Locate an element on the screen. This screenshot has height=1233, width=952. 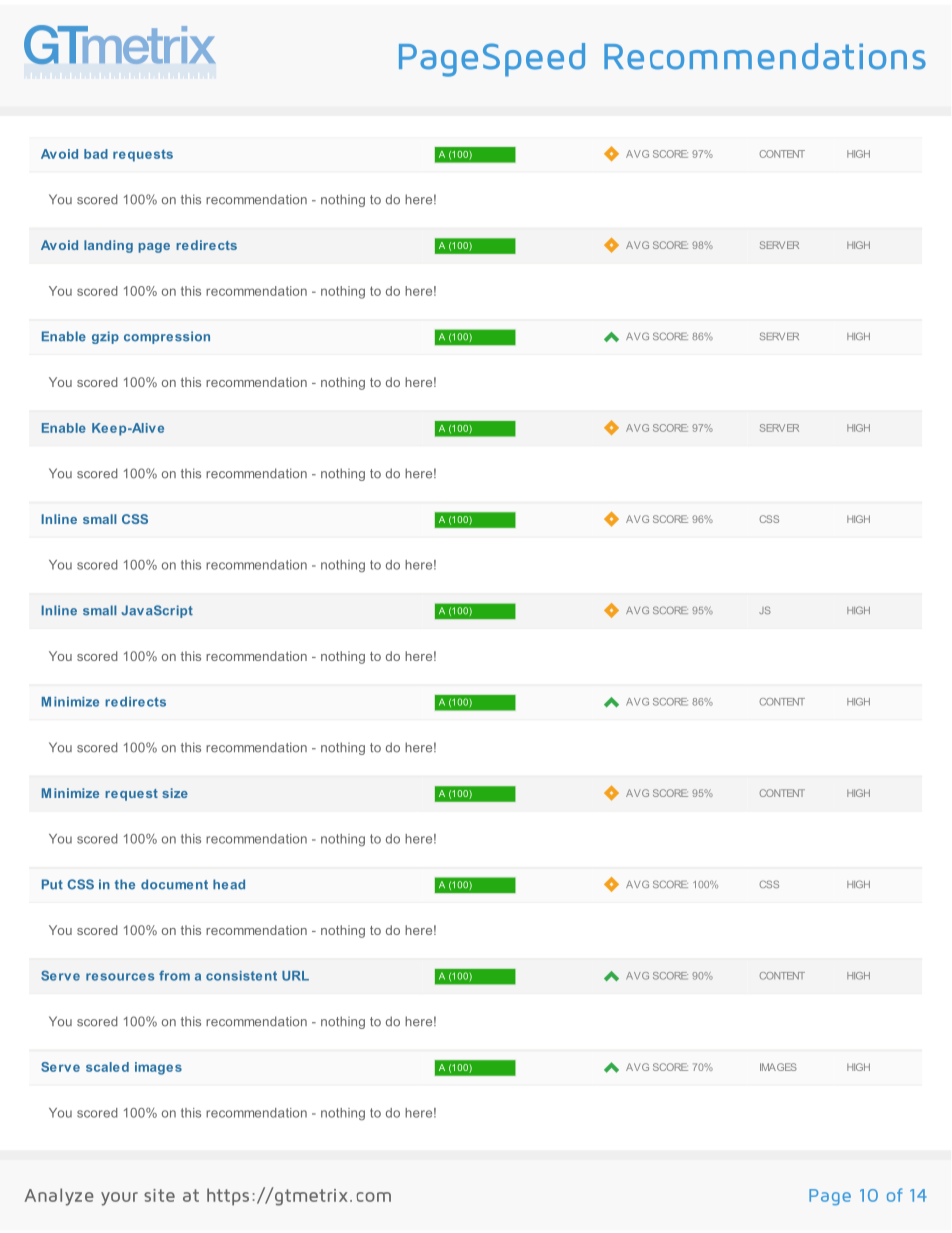
landing is located at coordinates (108, 246).
